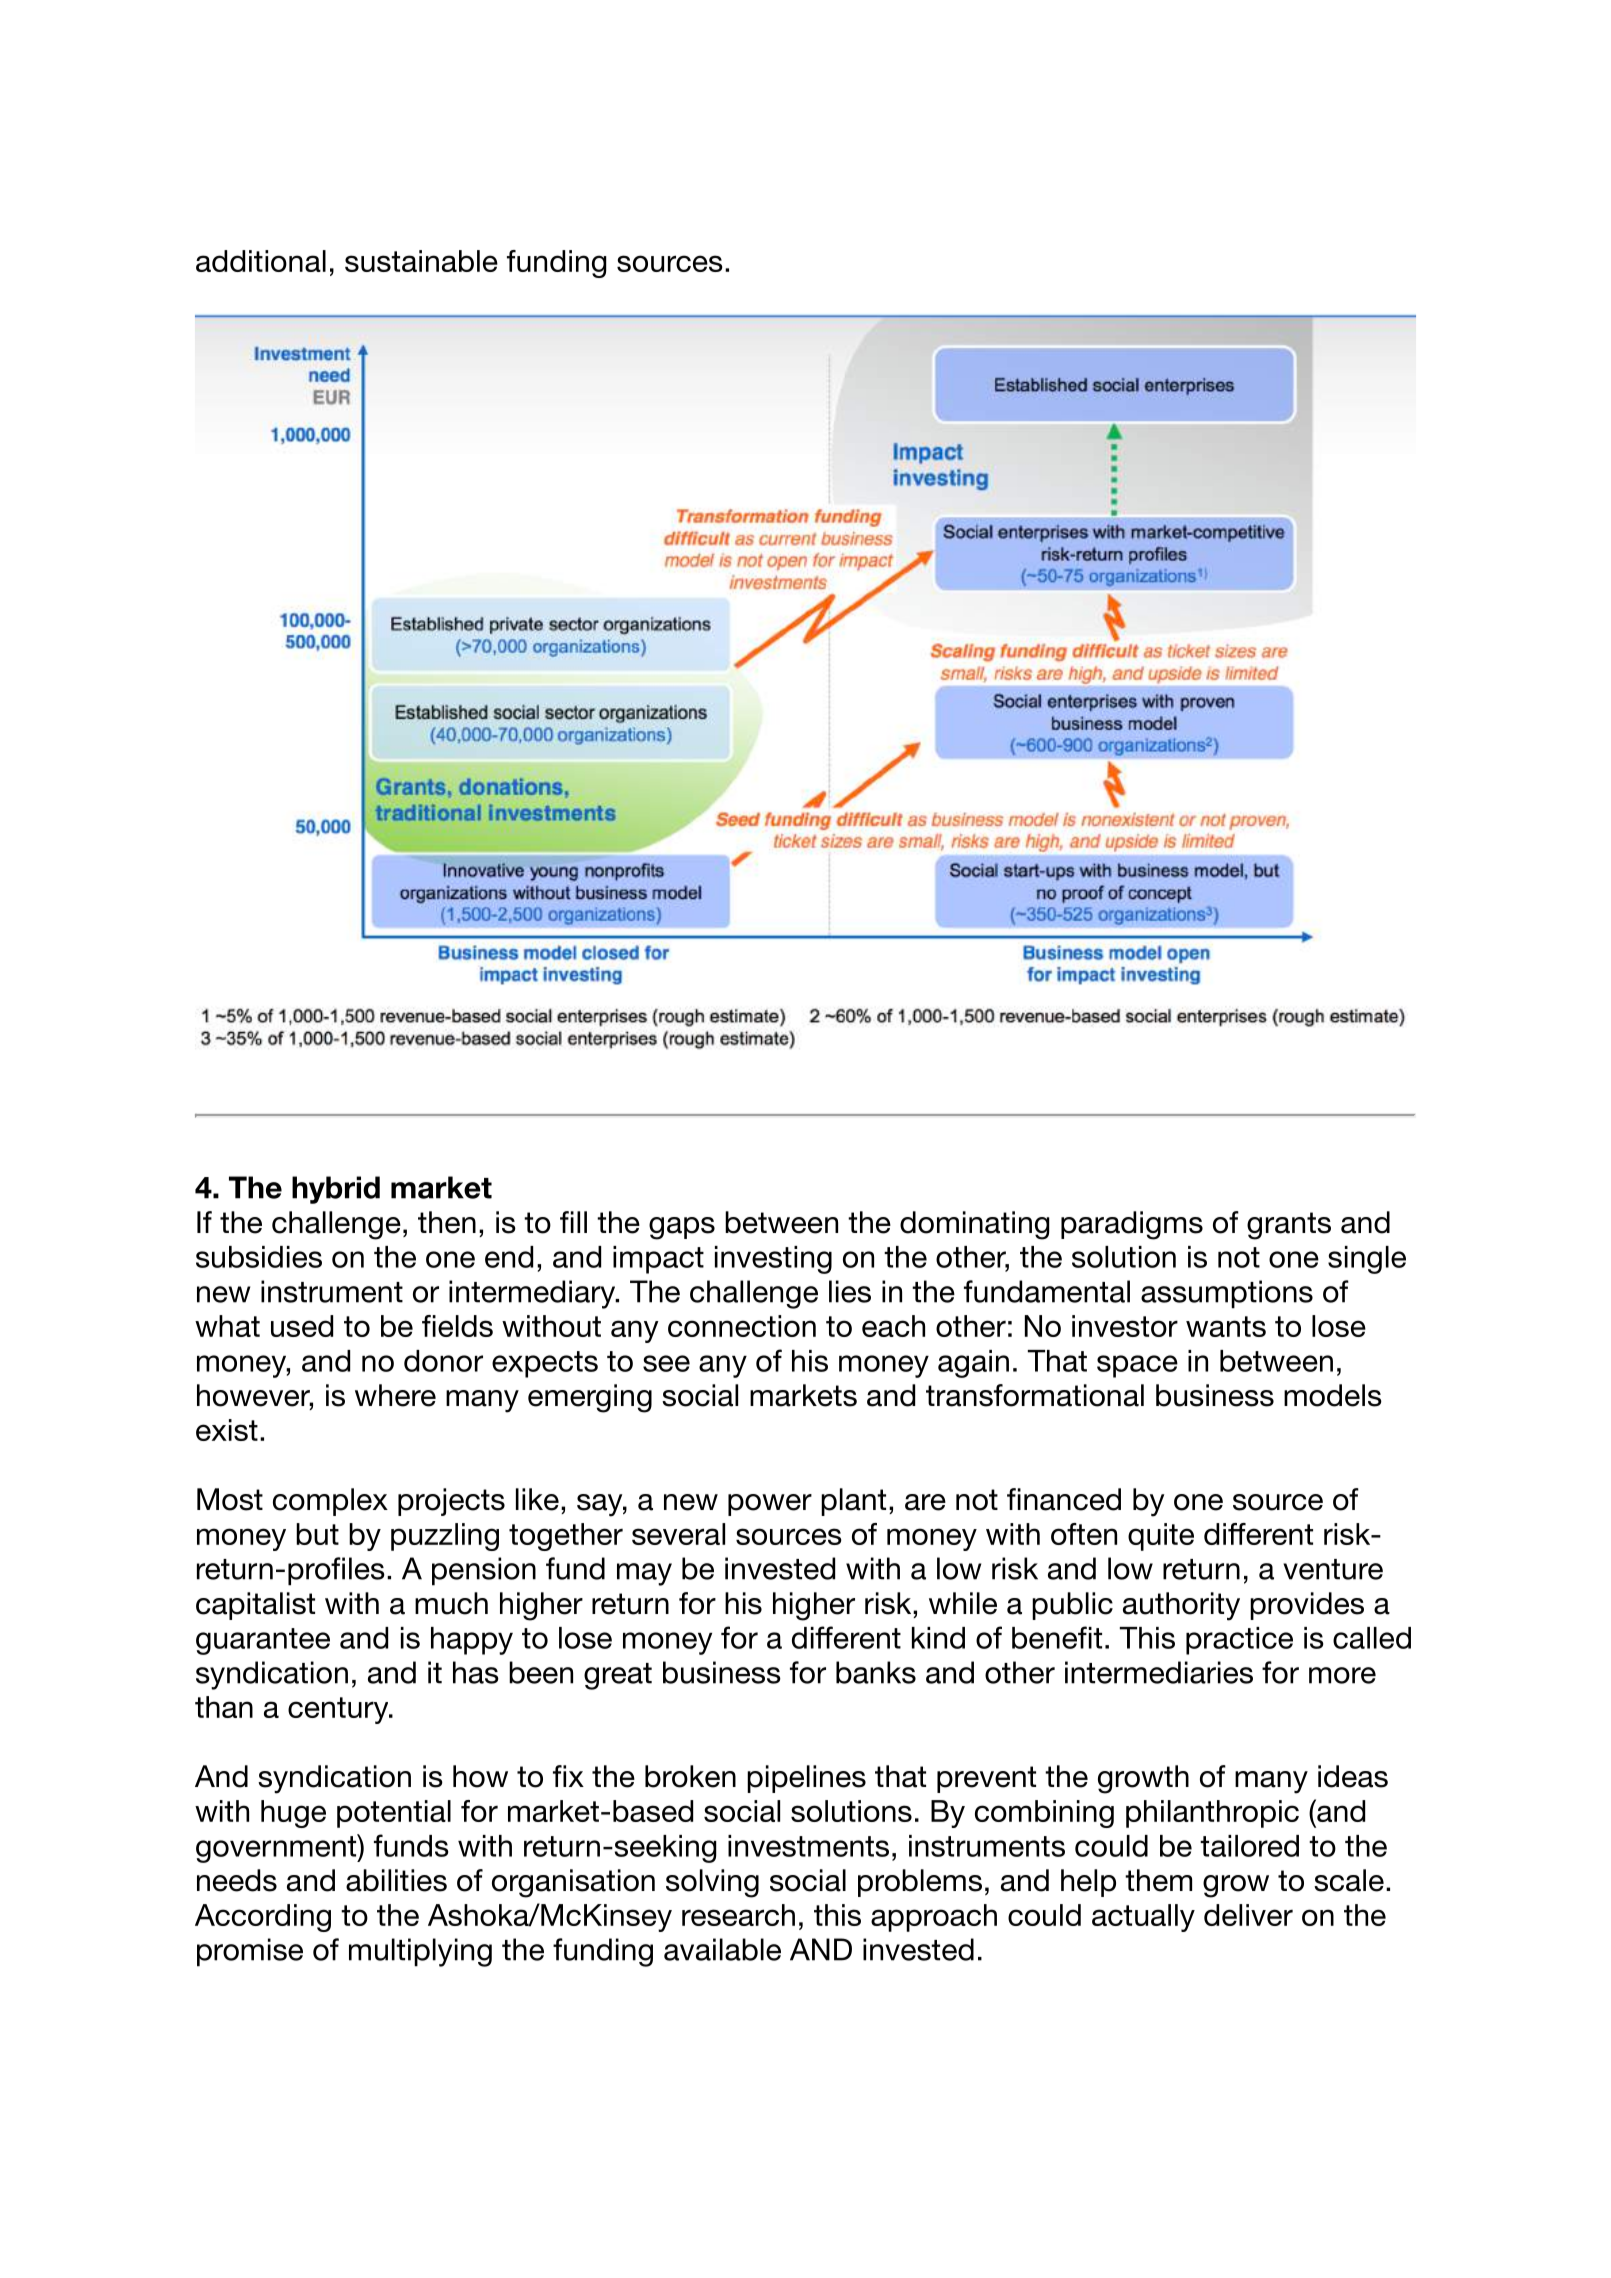 The height and width of the screenshot is (2278, 1611). I want to click on hybrid, so click(336, 1190).
